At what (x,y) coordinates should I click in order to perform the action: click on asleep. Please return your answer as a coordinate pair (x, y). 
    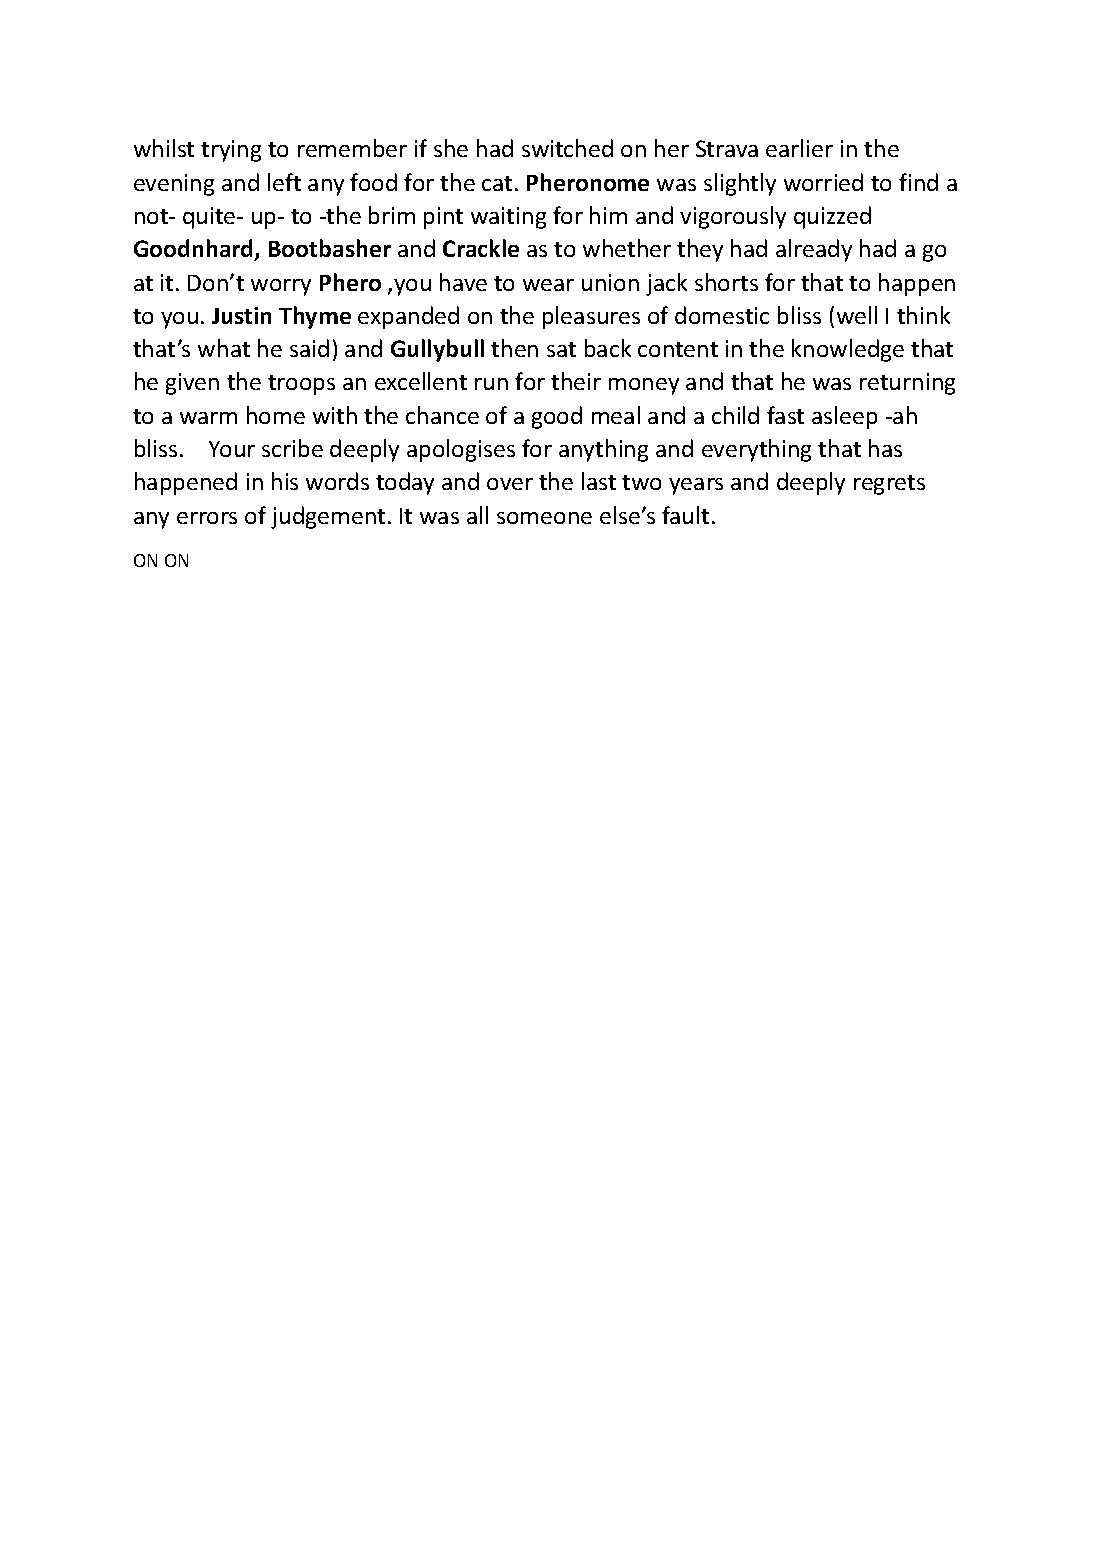
    Looking at the image, I should click on (844, 417).
